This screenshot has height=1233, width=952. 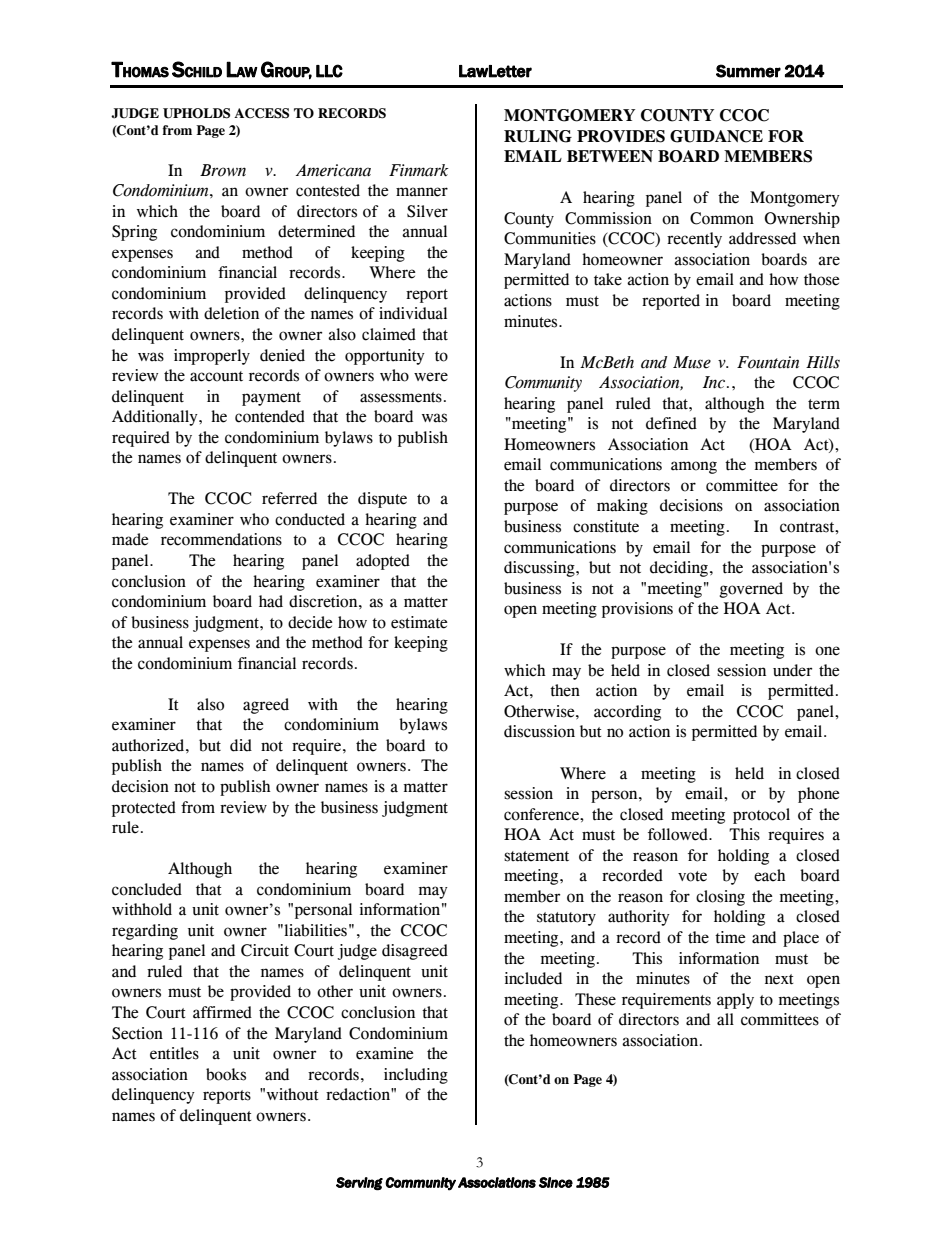 I want to click on UPHOLDS, so click(x=196, y=113).
